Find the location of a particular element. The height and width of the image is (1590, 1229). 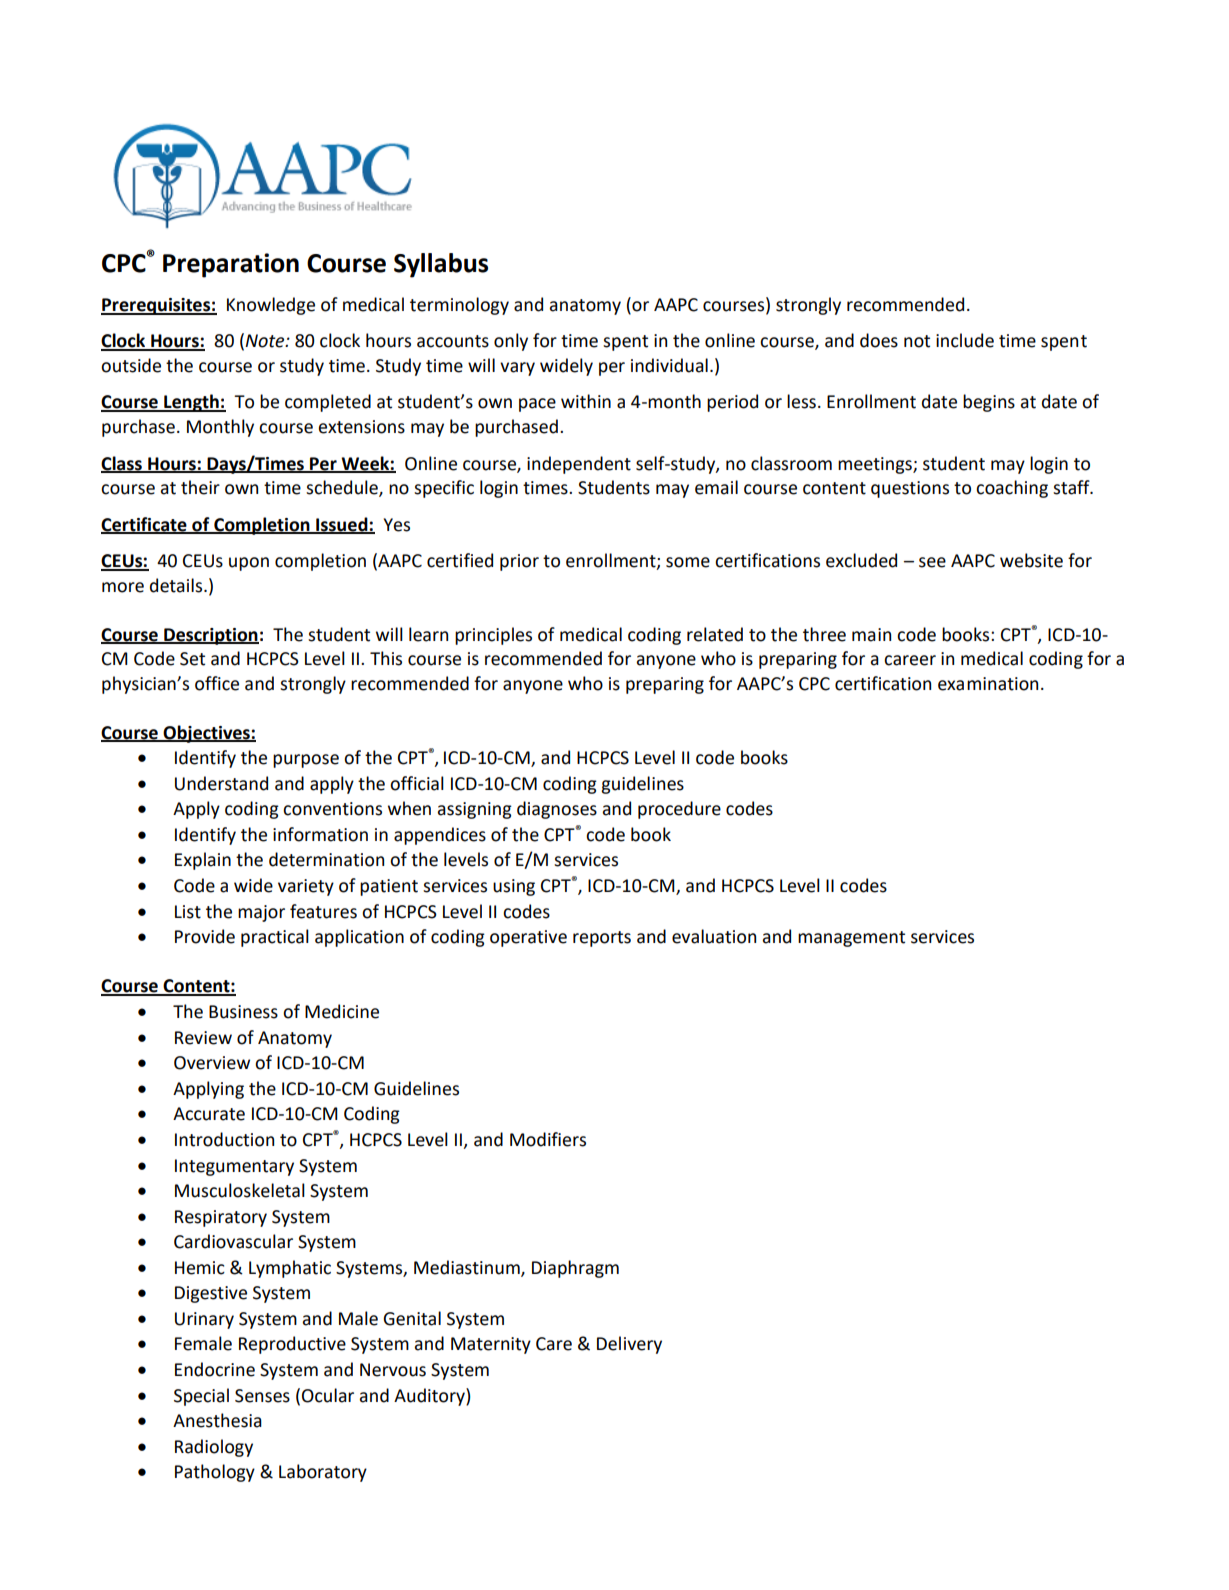

upon is located at coordinates (249, 564).
